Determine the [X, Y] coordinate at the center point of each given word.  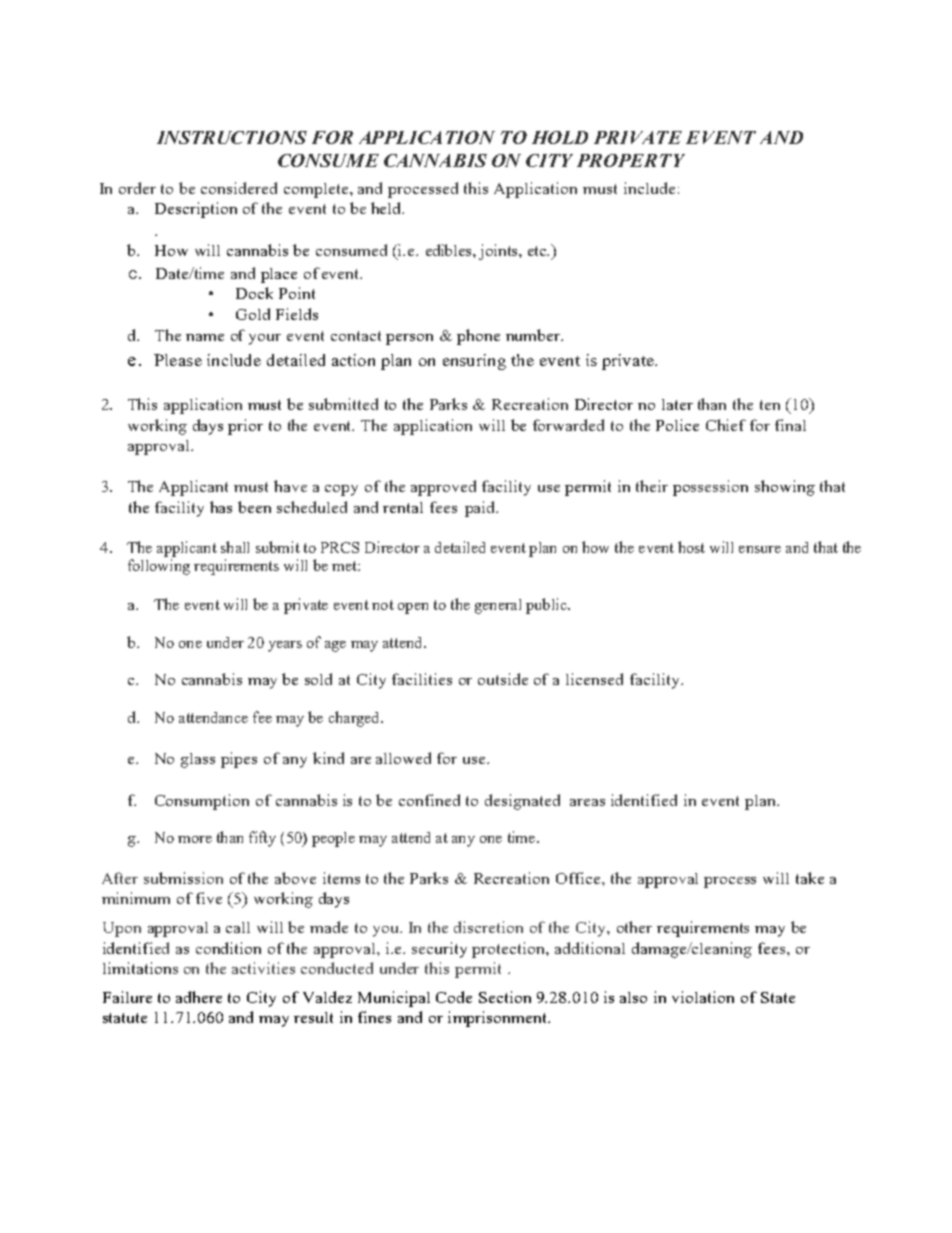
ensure [760, 549]
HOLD [560, 137]
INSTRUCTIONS [232, 137]
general [498, 606]
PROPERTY [631, 160]
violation [703, 997]
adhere [199, 997]
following [159, 567]
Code [454, 997]
